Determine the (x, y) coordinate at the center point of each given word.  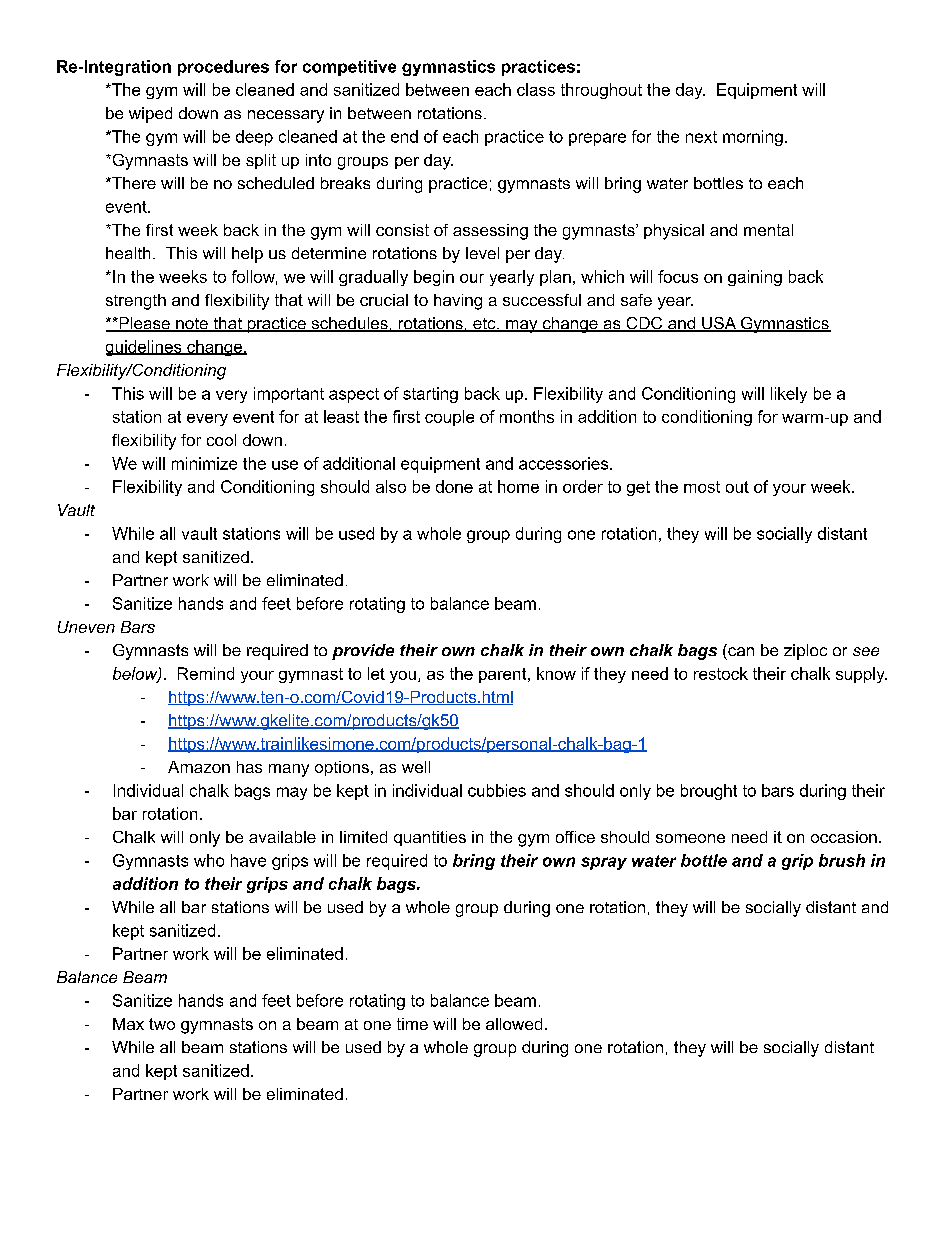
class (536, 89)
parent (504, 675)
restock (721, 673)
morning (753, 138)
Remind (206, 673)
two (162, 1024)
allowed (514, 1024)
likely (789, 395)
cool (221, 440)
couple (449, 418)
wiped (150, 115)
